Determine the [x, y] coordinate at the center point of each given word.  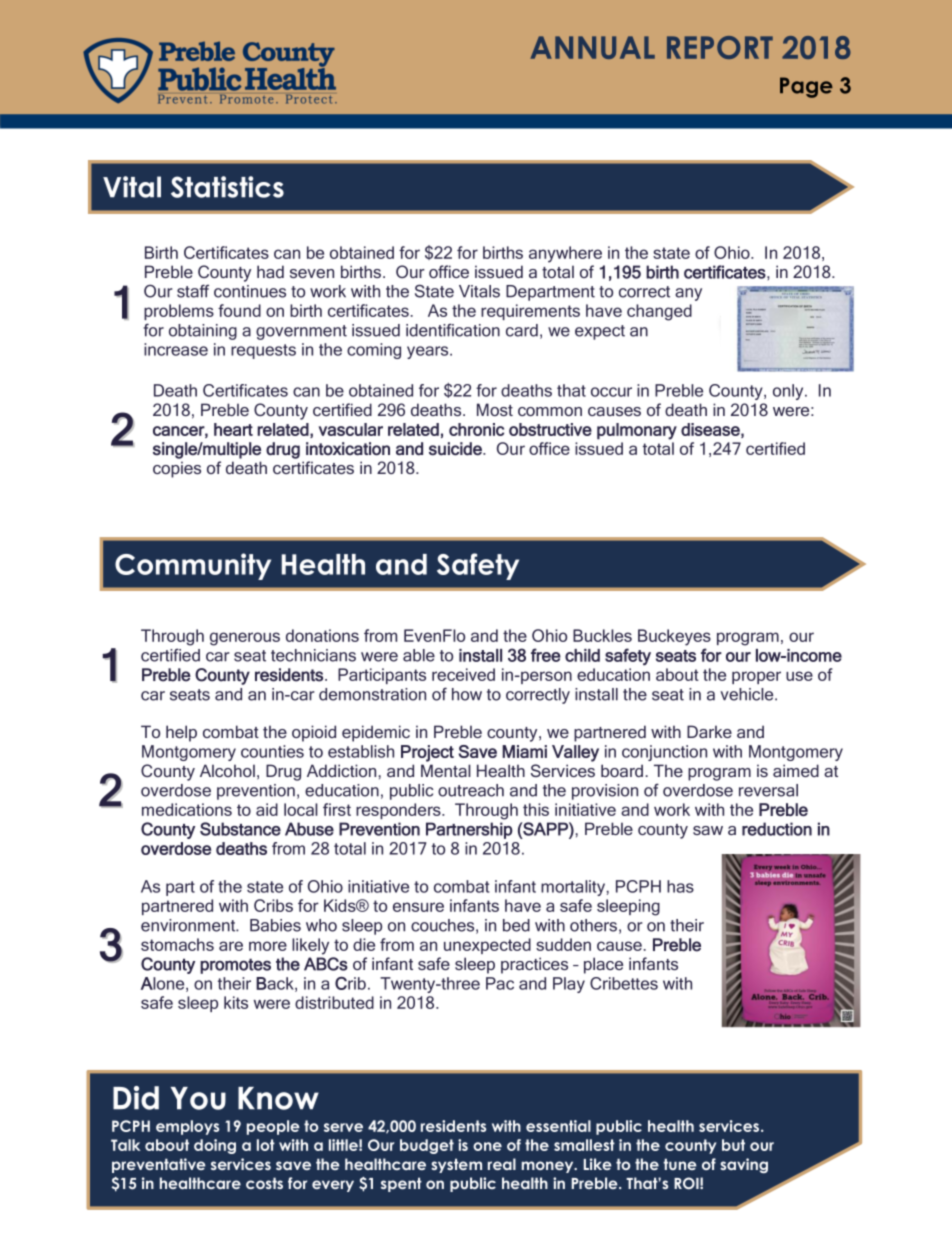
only [789, 392]
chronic [476, 429]
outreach [471, 790]
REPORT [720, 47]
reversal [768, 790]
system [456, 1165]
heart [233, 429]
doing [215, 1146]
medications [187, 809]
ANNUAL [592, 47]
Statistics [227, 187]
